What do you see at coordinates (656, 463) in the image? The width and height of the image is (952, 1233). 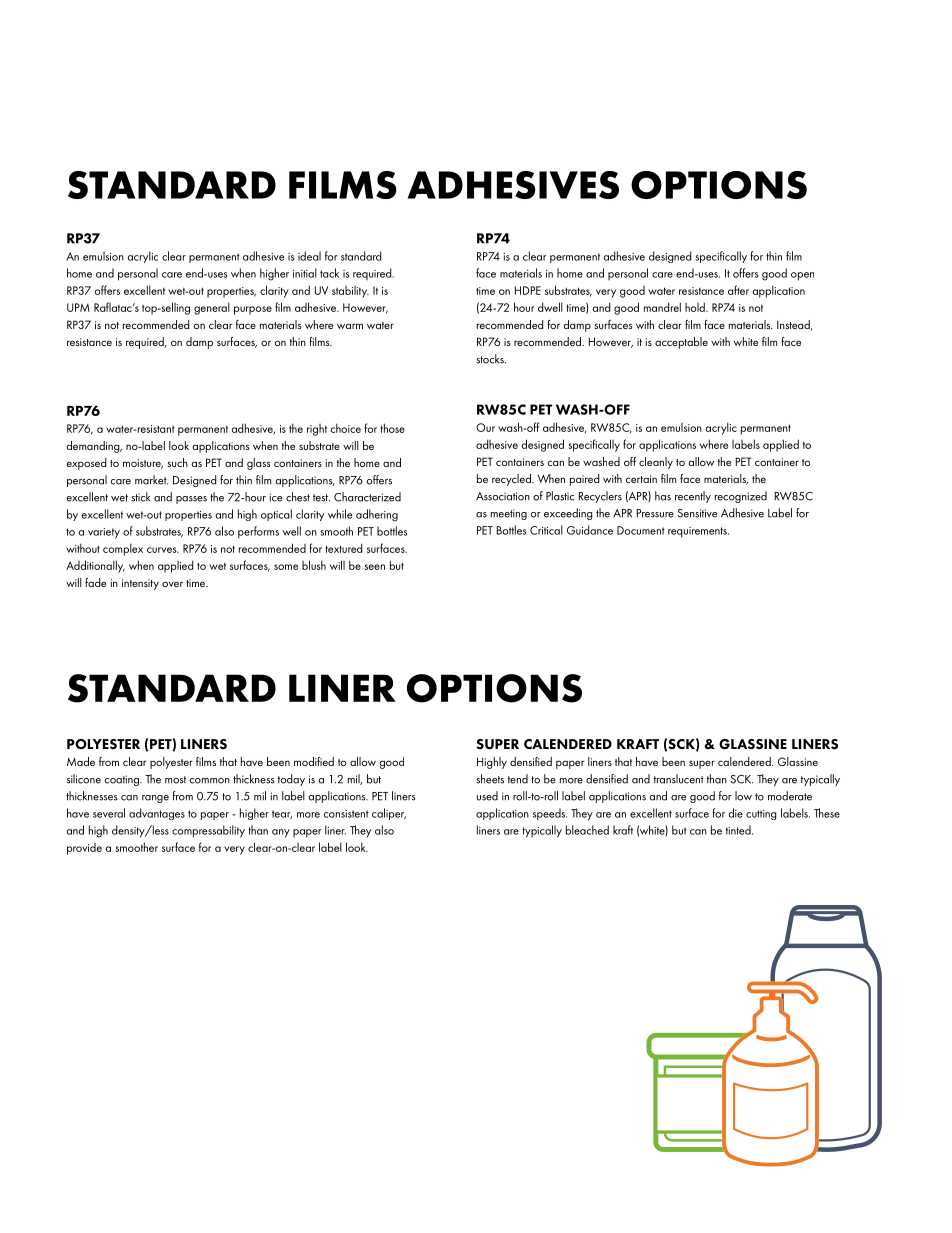 I see `cleanly` at bounding box center [656, 463].
